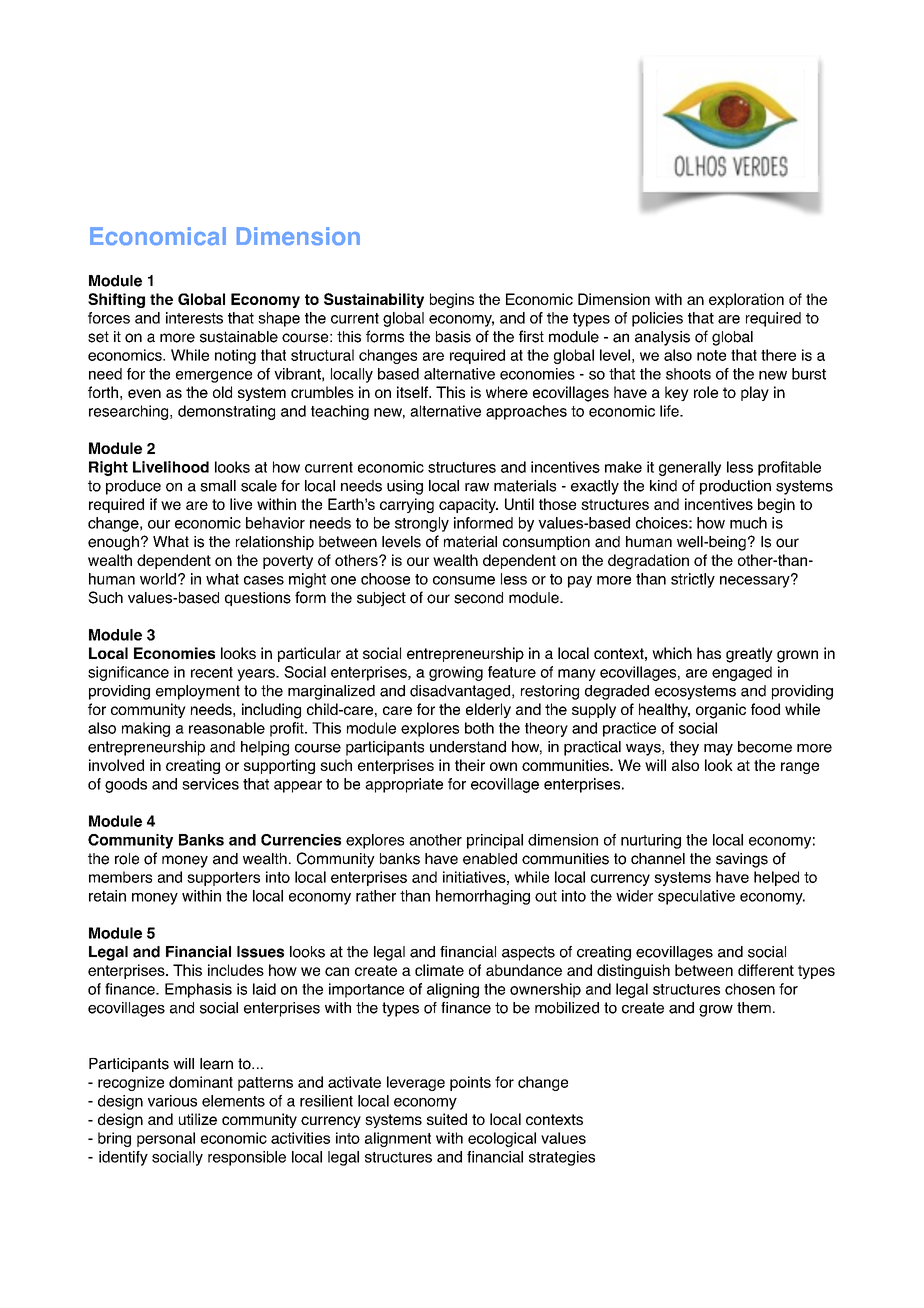 Image resolution: width=924 pixels, height=1308 pixels. I want to click on enabled, so click(490, 859).
